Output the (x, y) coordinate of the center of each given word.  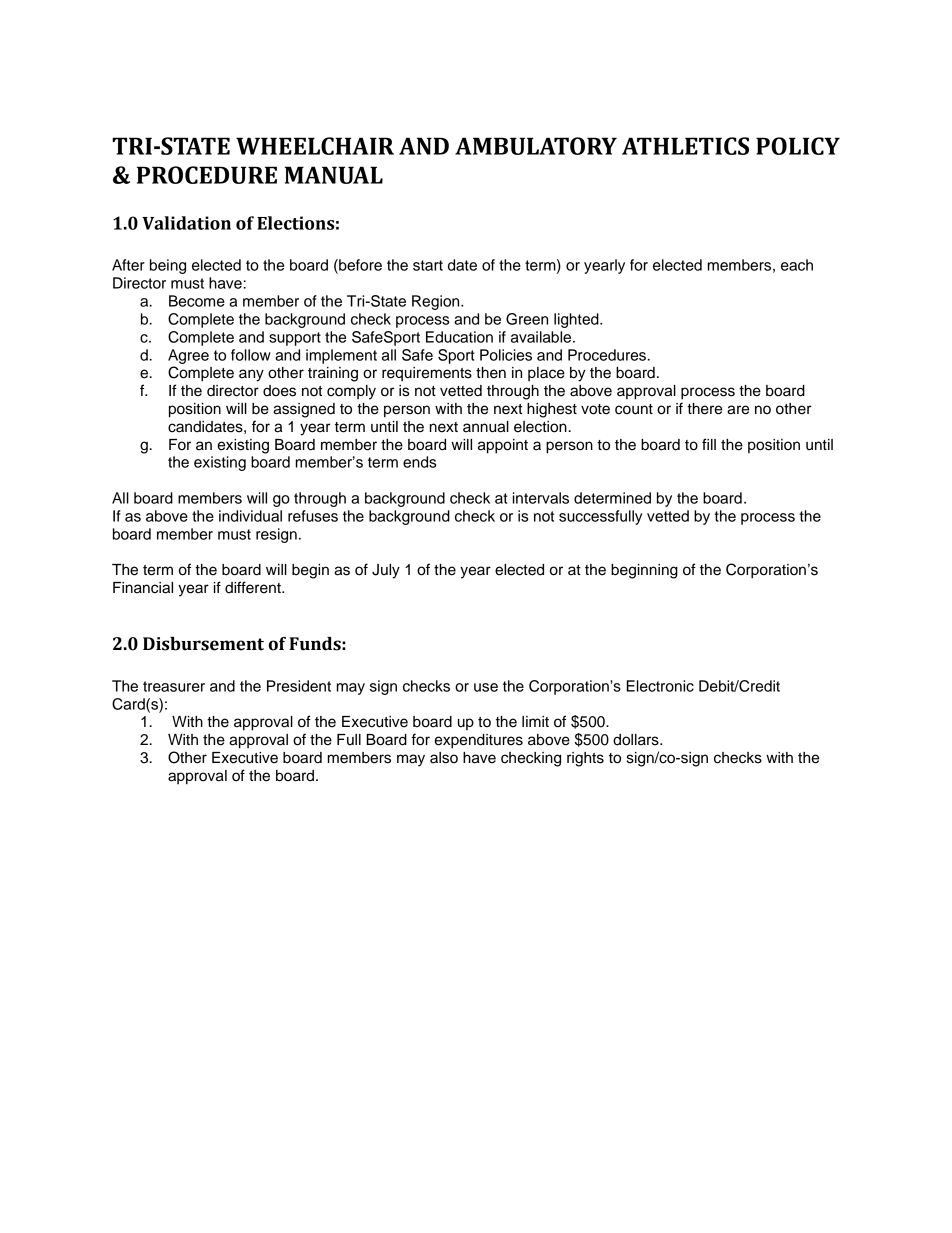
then (491, 373)
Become (197, 301)
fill (709, 444)
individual (250, 516)
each (797, 265)
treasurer (174, 686)
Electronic (660, 686)
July (386, 571)
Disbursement (203, 644)
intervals (541, 498)
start (428, 265)
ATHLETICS (685, 146)
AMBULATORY (536, 146)
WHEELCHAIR (315, 146)
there (704, 409)
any (251, 375)
